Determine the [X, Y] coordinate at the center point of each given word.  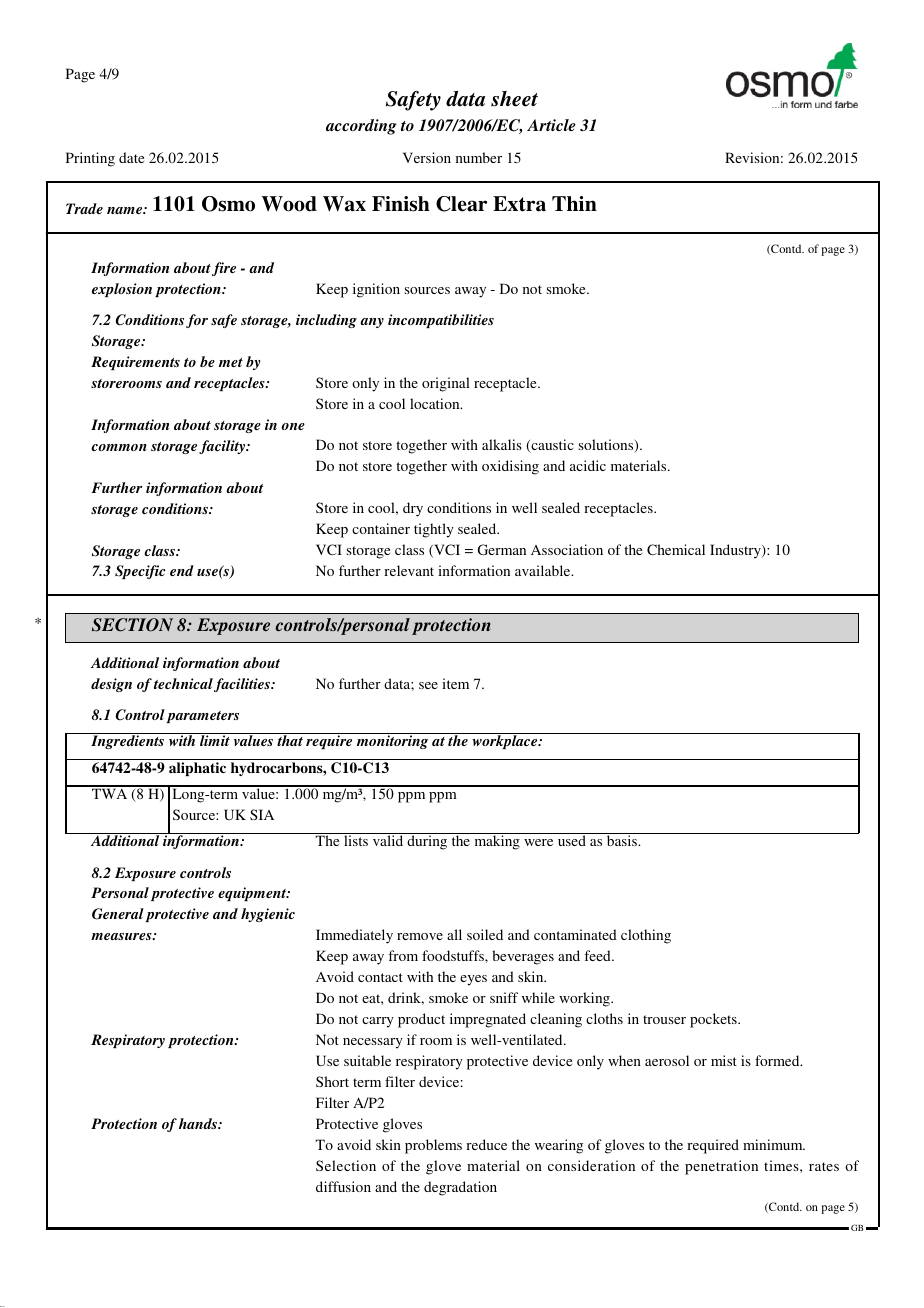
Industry [736, 551]
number [479, 157]
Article [551, 125]
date [131, 157]
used [571, 839]
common [119, 447]
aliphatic [197, 769]
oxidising [510, 467]
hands [199, 1123]
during [427, 841]
